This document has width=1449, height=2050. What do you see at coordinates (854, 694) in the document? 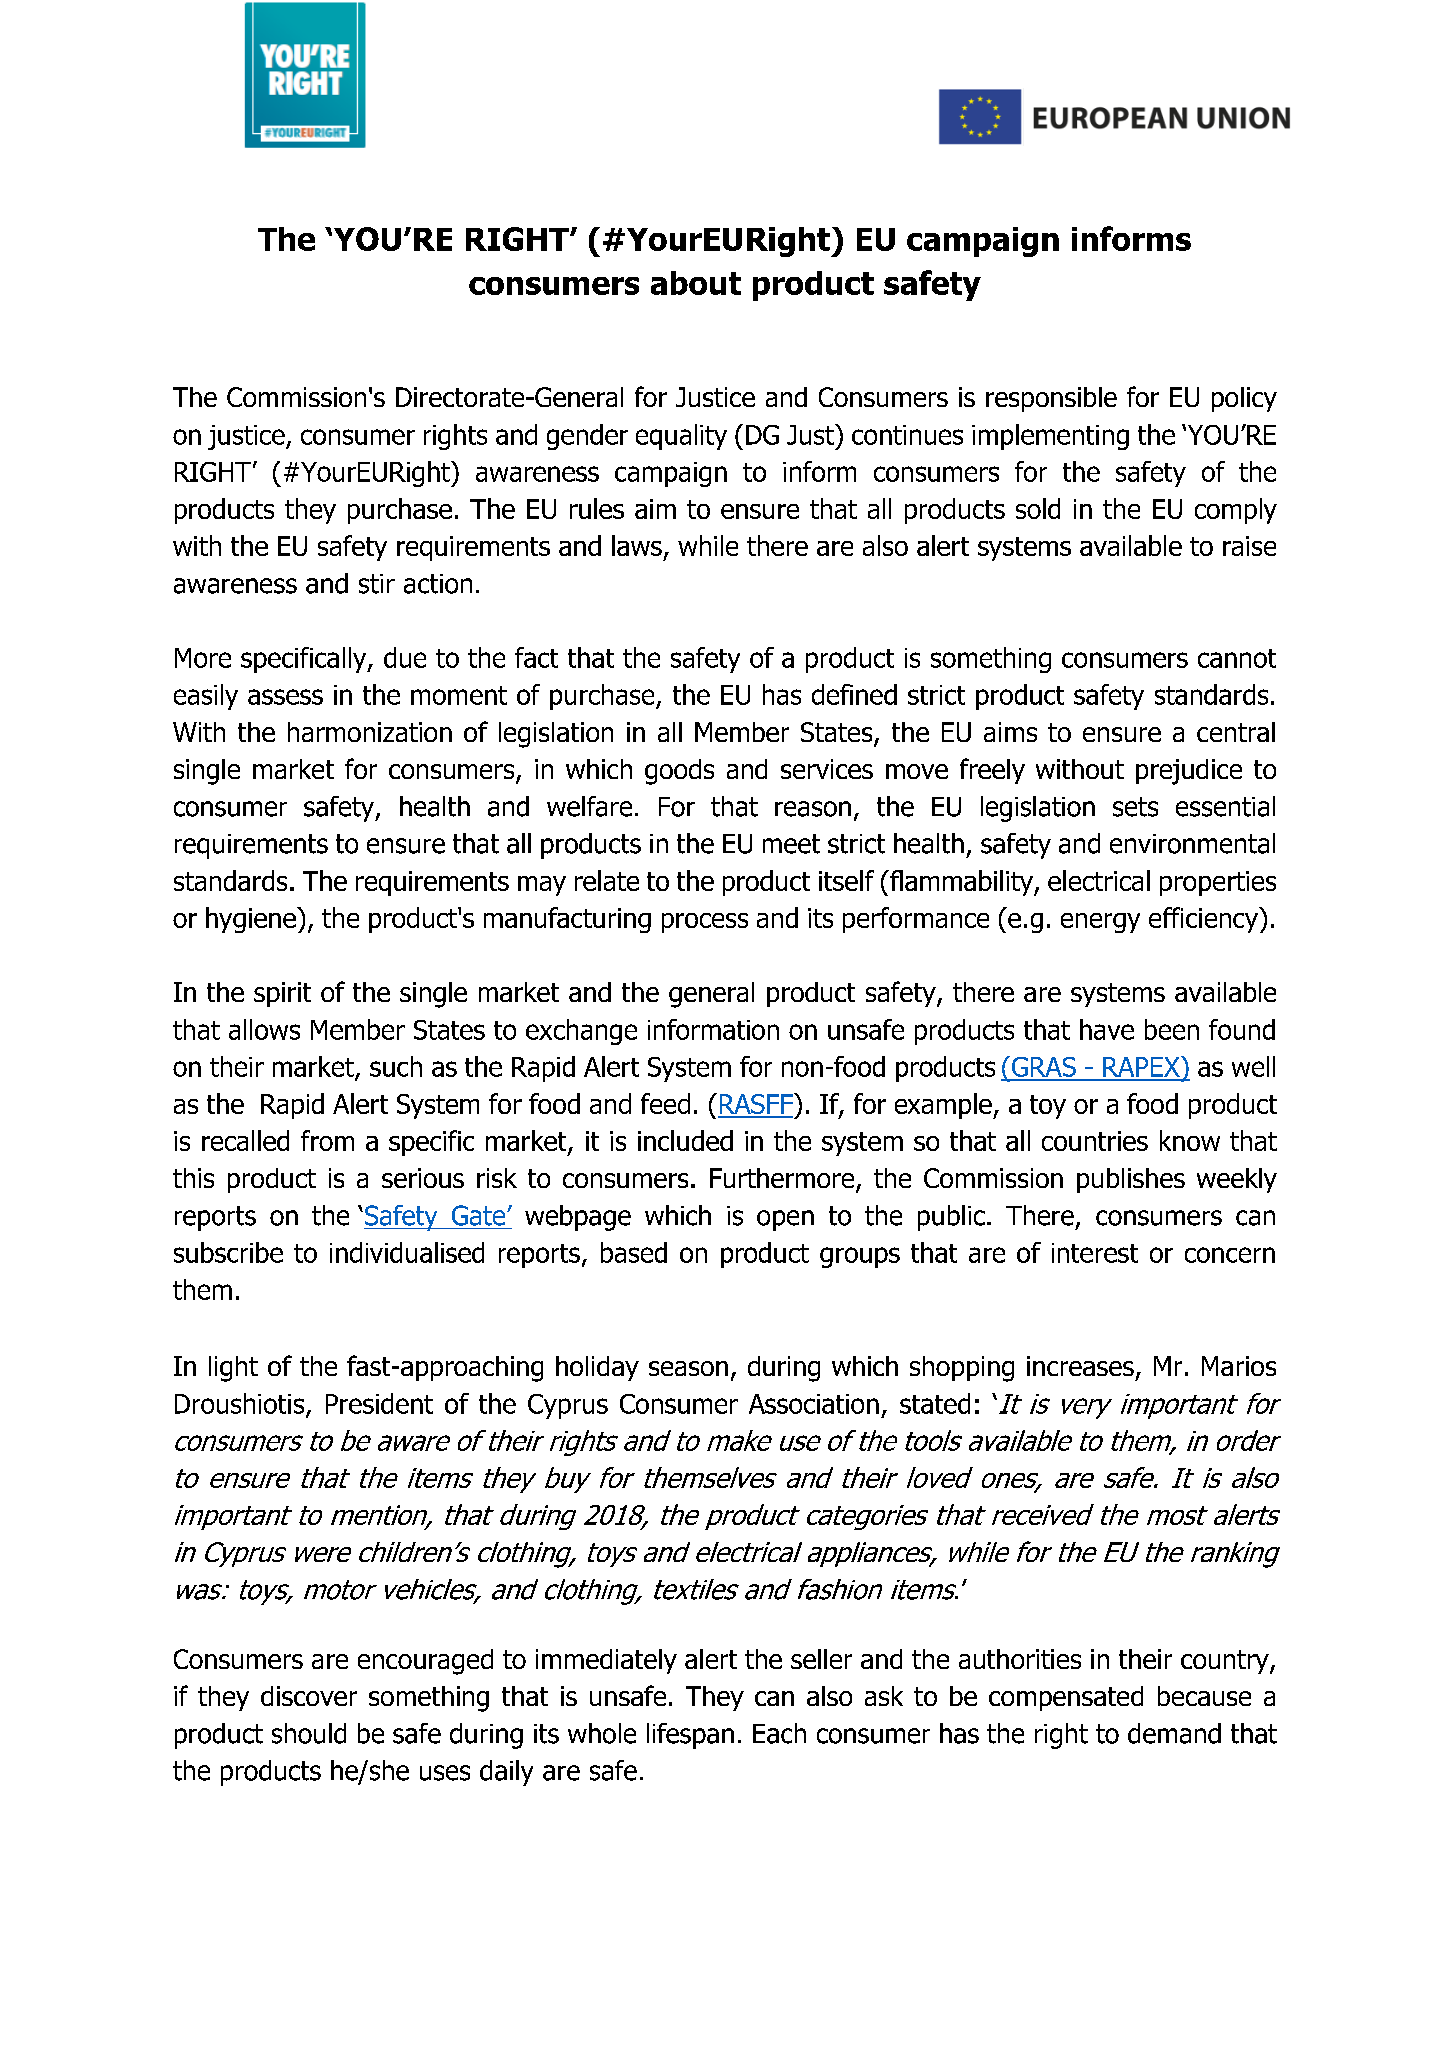
I see `defined` at bounding box center [854, 694].
